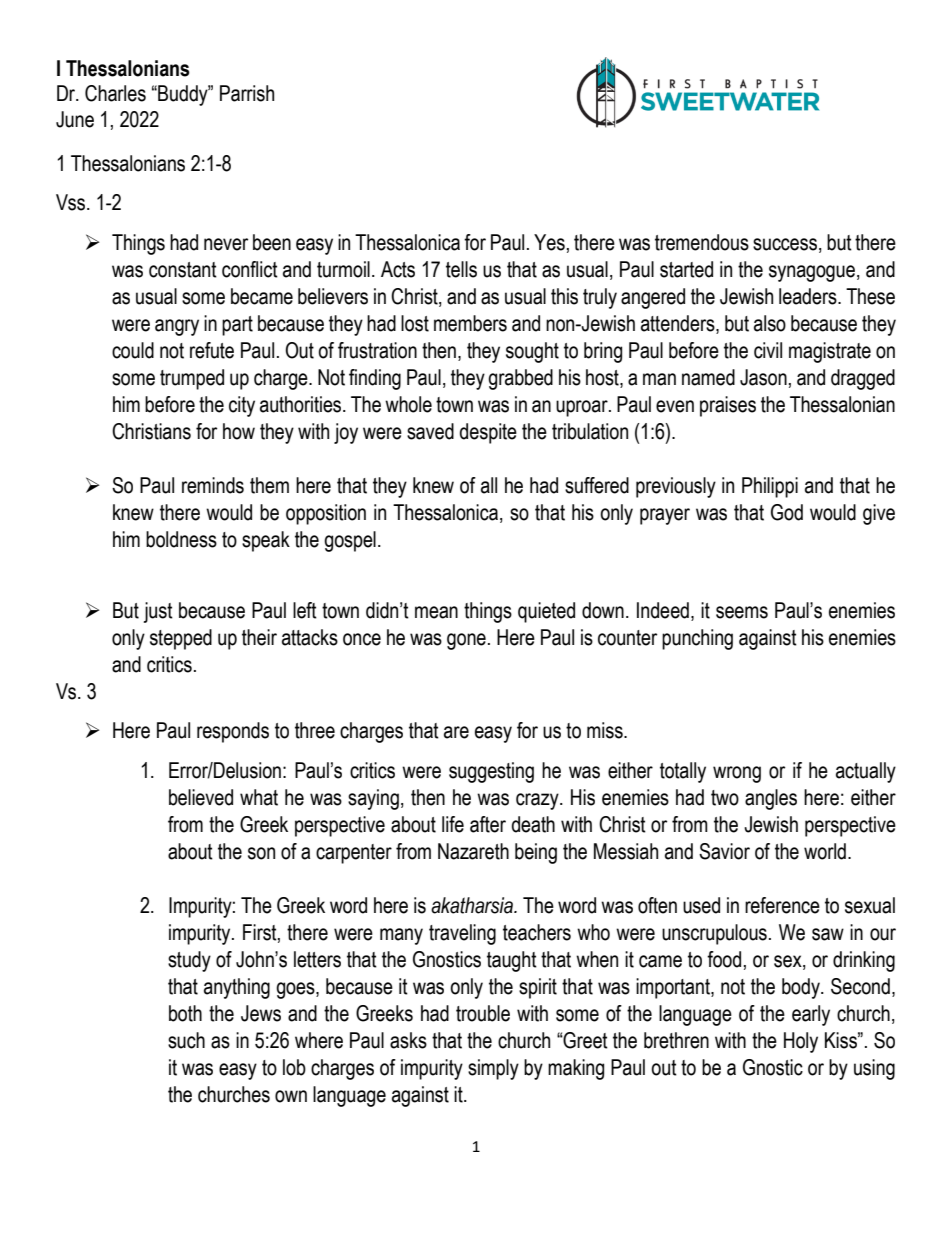 The image size is (952, 1233). I want to click on such, so click(186, 1040).
